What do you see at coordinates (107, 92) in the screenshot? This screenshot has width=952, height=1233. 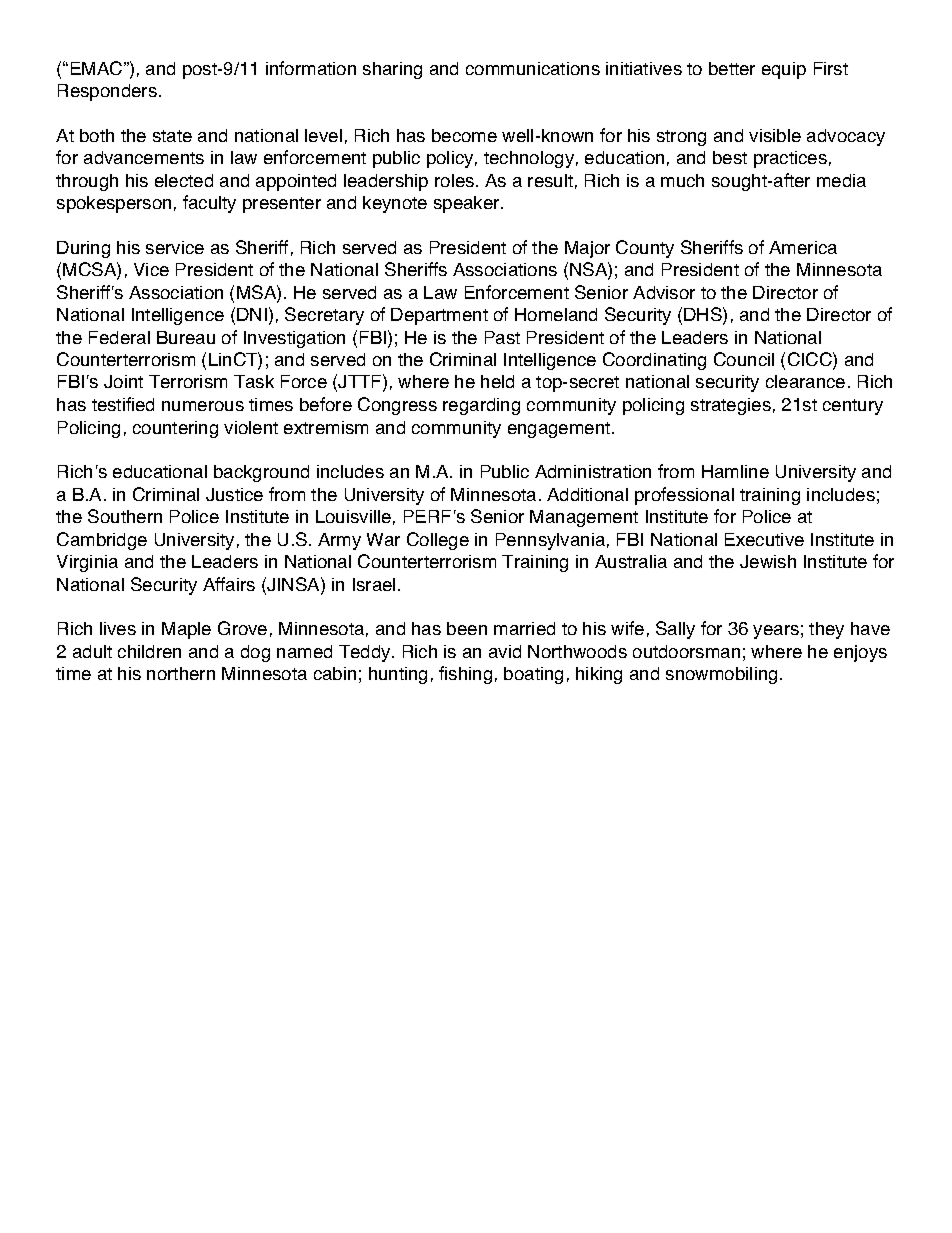 I see `Responders` at bounding box center [107, 92].
